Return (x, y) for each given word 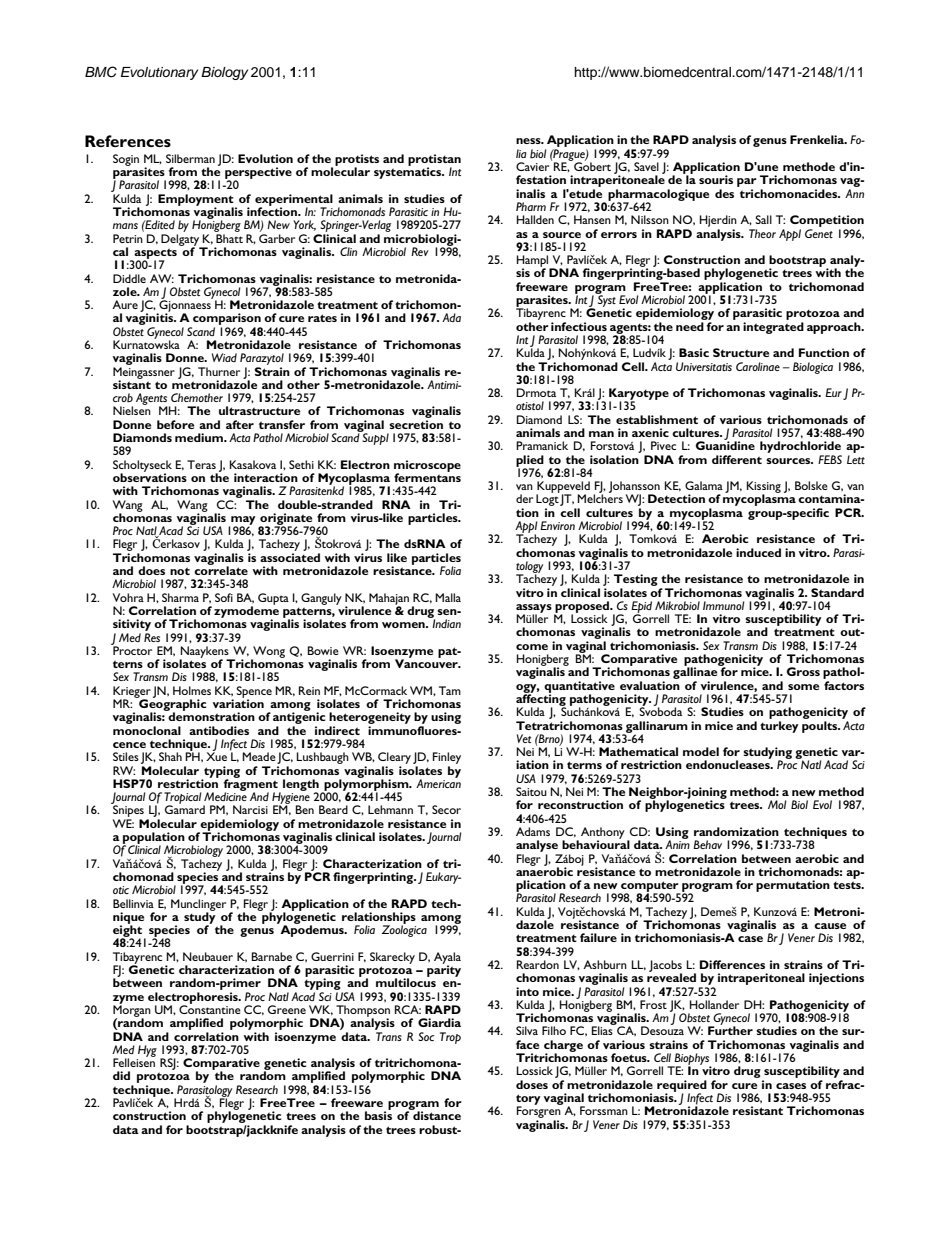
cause (830, 926)
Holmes (192, 690)
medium (200, 437)
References (128, 141)
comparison (226, 320)
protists (357, 161)
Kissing (764, 488)
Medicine (225, 795)
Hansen (592, 219)
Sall (763, 219)
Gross (803, 671)
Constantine (210, 1008)
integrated (773, 328)
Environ (557, 525)
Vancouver (427, 662)
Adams (533, 831)
